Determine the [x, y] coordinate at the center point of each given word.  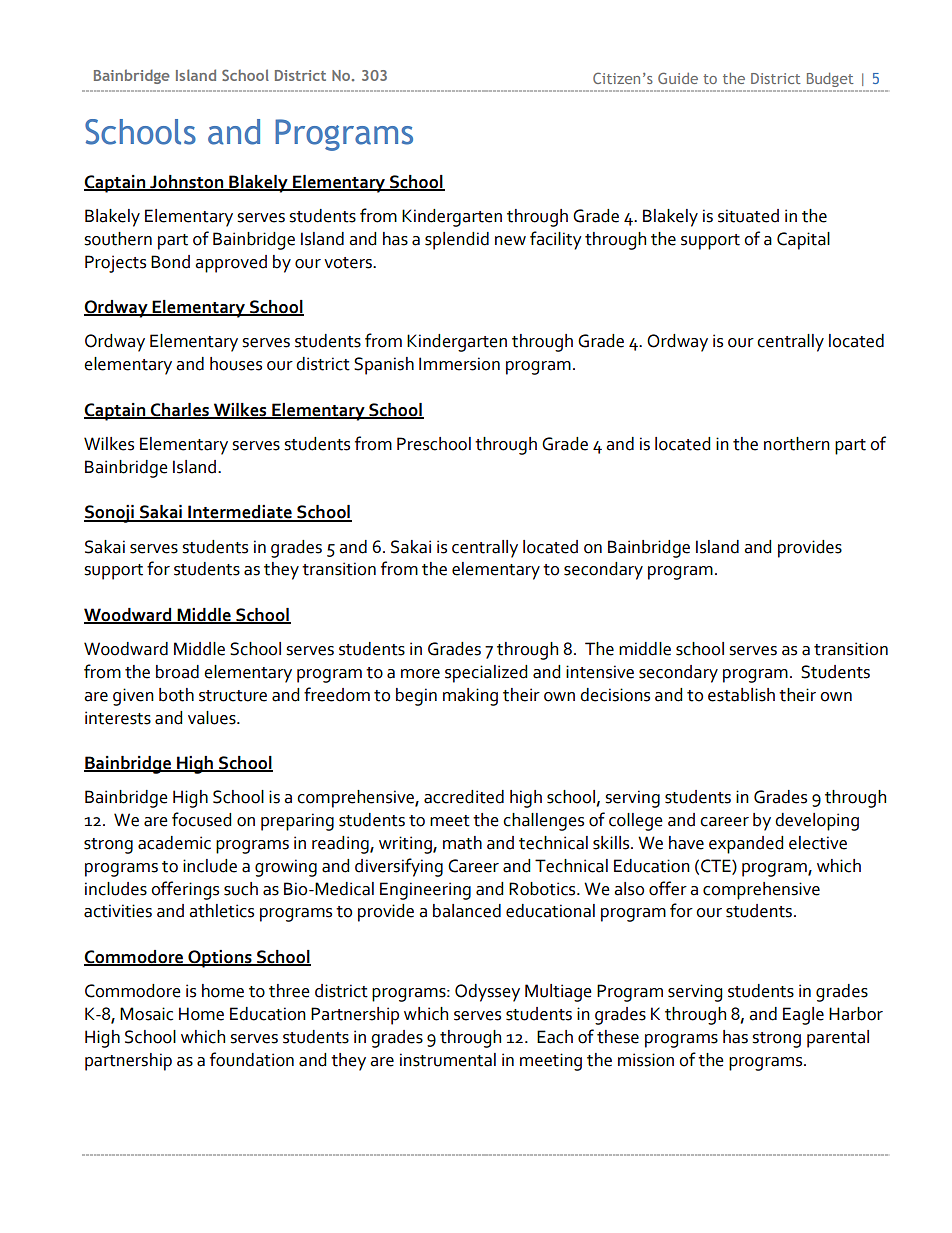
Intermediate [240, 513]
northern [797, 444]
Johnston [187, 182]
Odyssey [487, 993]
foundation [252, 1059]
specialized [486, 674]
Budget [830, 79]
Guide [678, 78]
